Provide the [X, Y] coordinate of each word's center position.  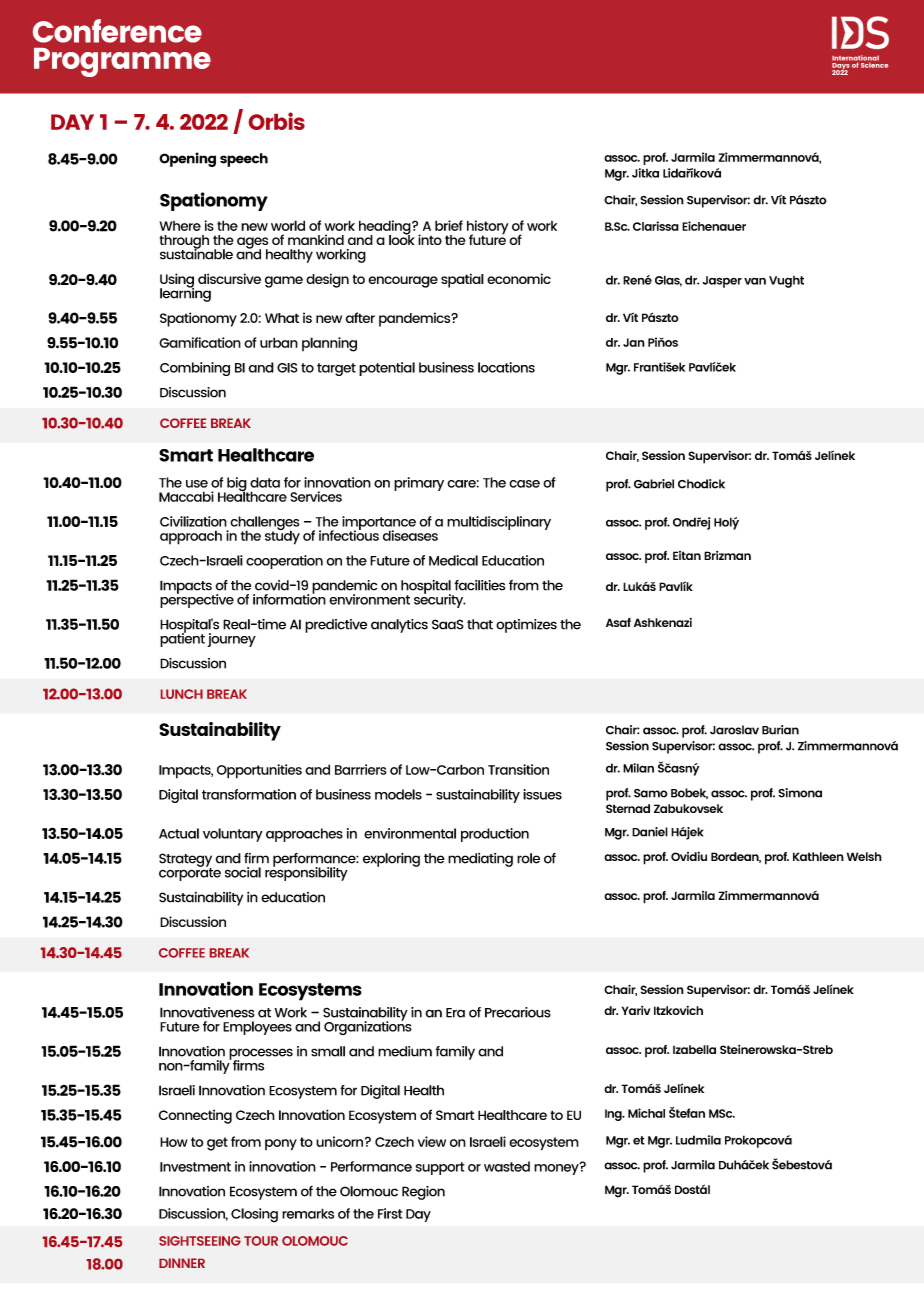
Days [840, 67]
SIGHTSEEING [200, 1241]
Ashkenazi [663, 622]
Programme [122, 62]
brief [449, 225]
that [480, 624]
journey [231, 640]
